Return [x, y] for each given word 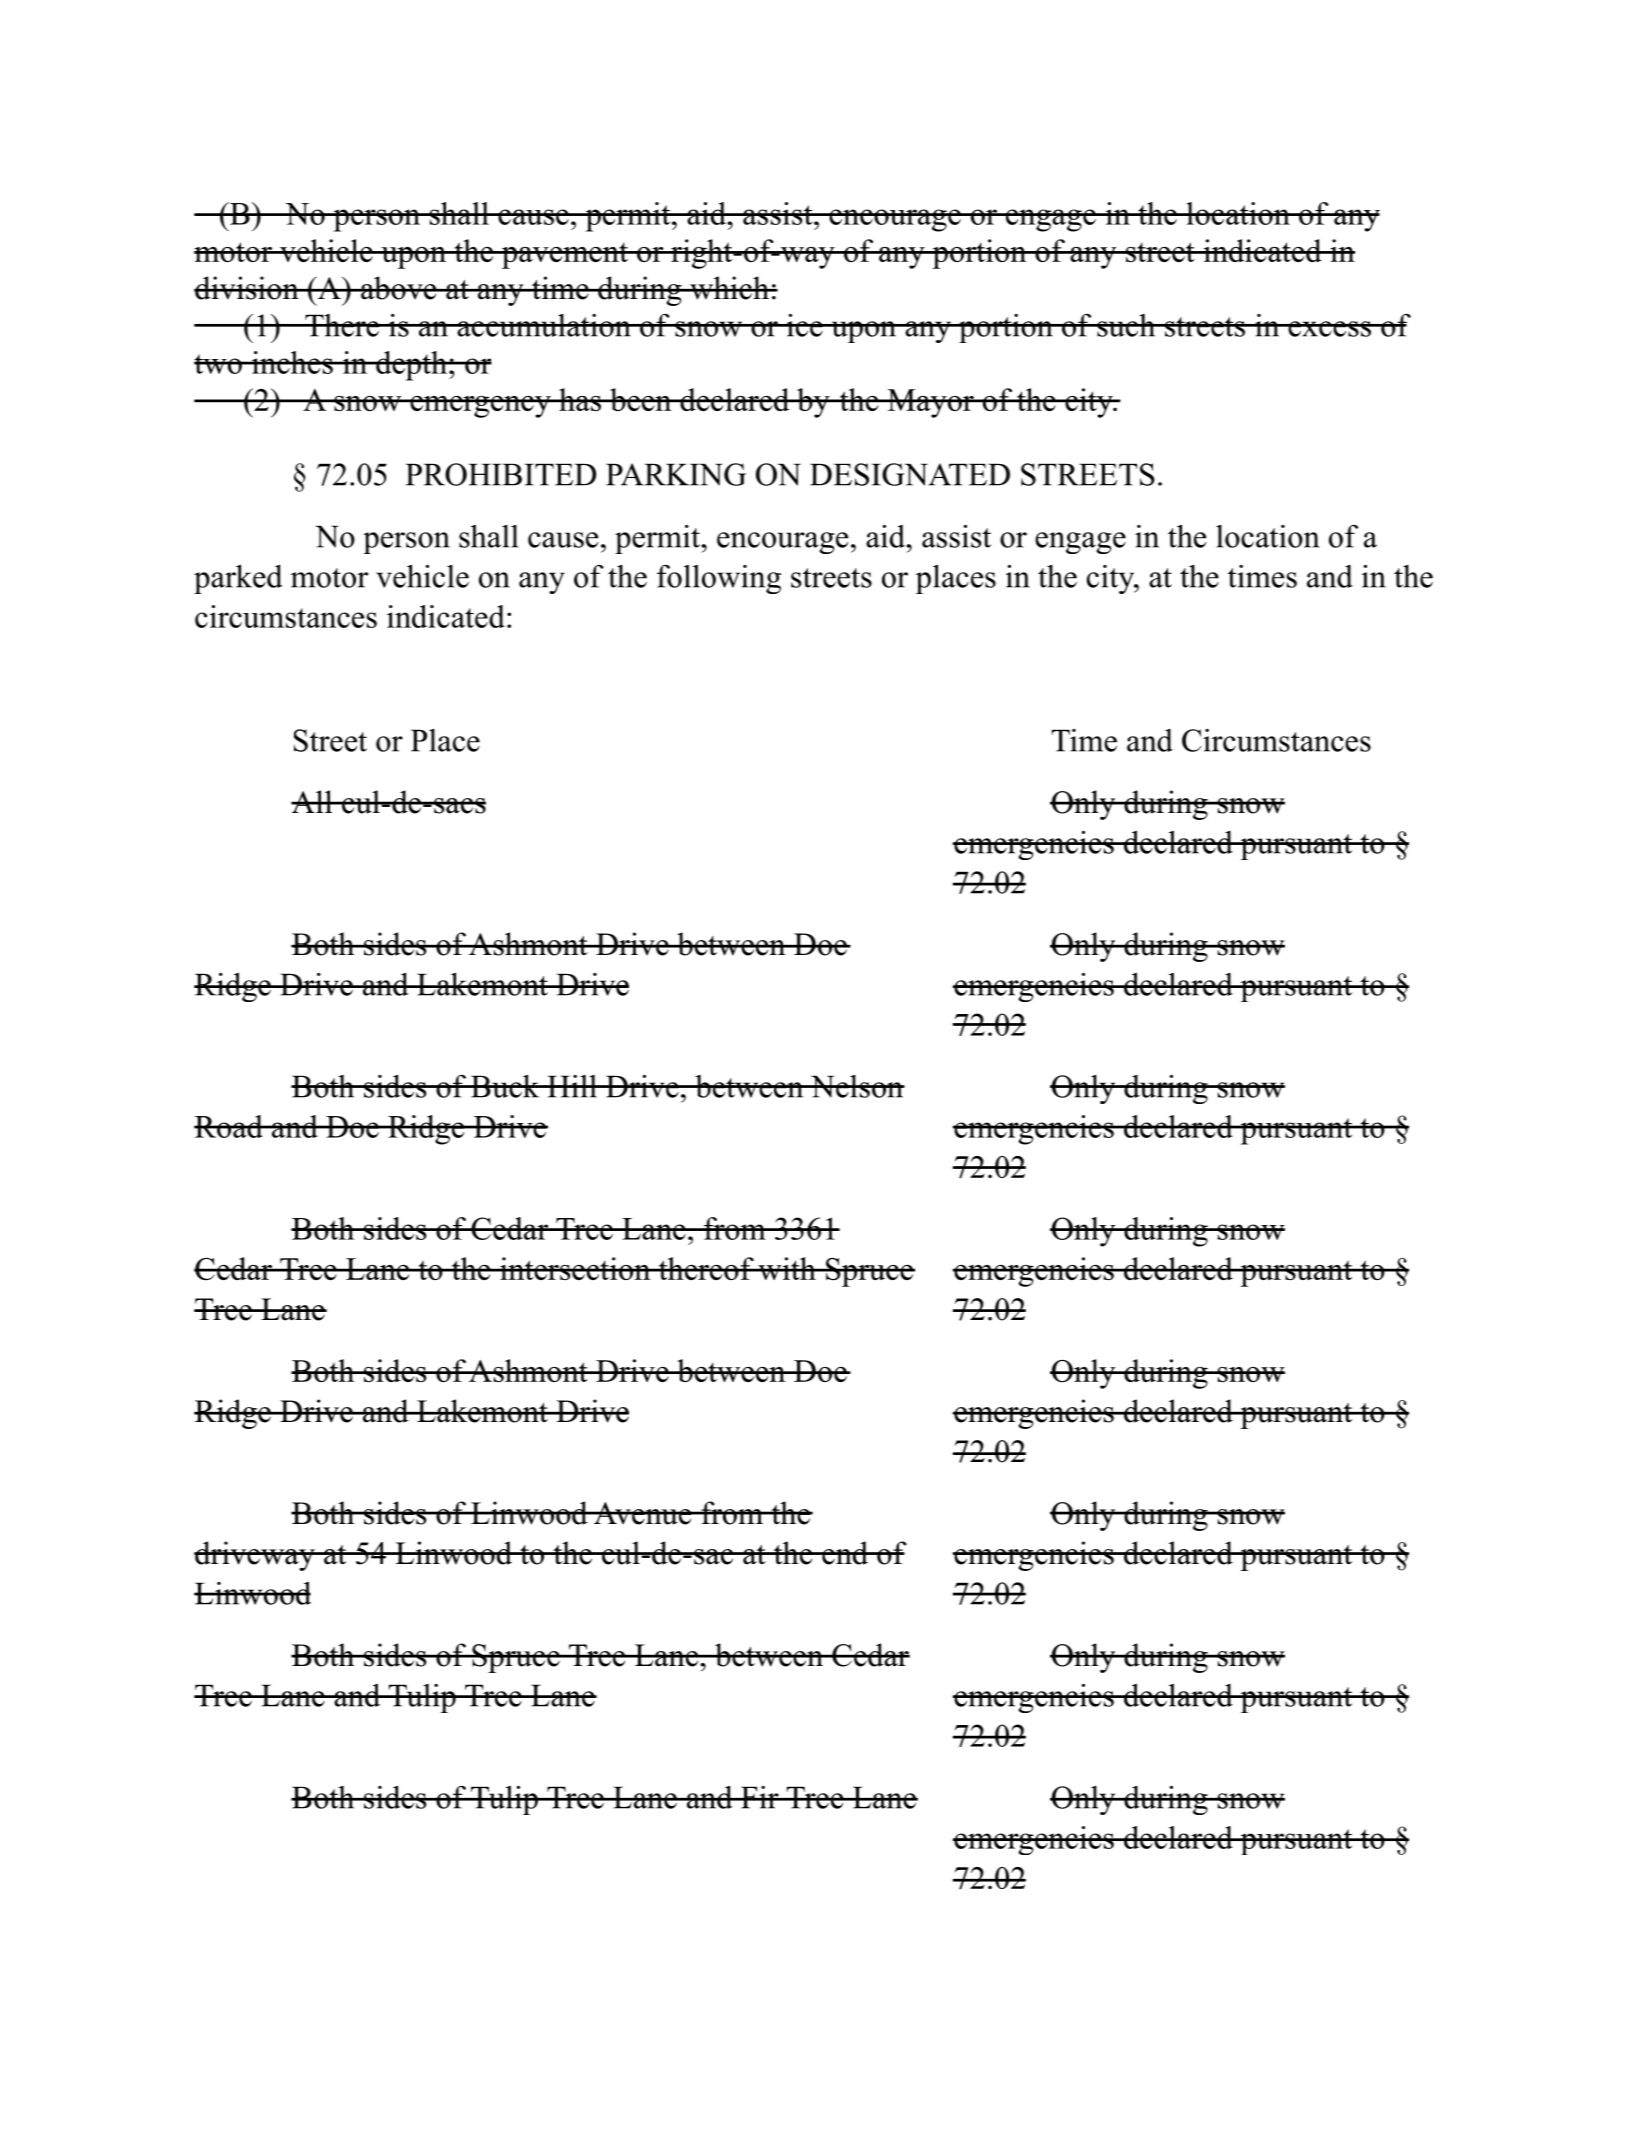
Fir [759, 1797]
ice [804, 325]
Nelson [856, 1086]
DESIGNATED [910, 474]
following [719, 579]
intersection [575, 1268]
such [1126, 325]
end [844, 1553]
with [787, 1268]
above [399, 288]
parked [238, 579]
